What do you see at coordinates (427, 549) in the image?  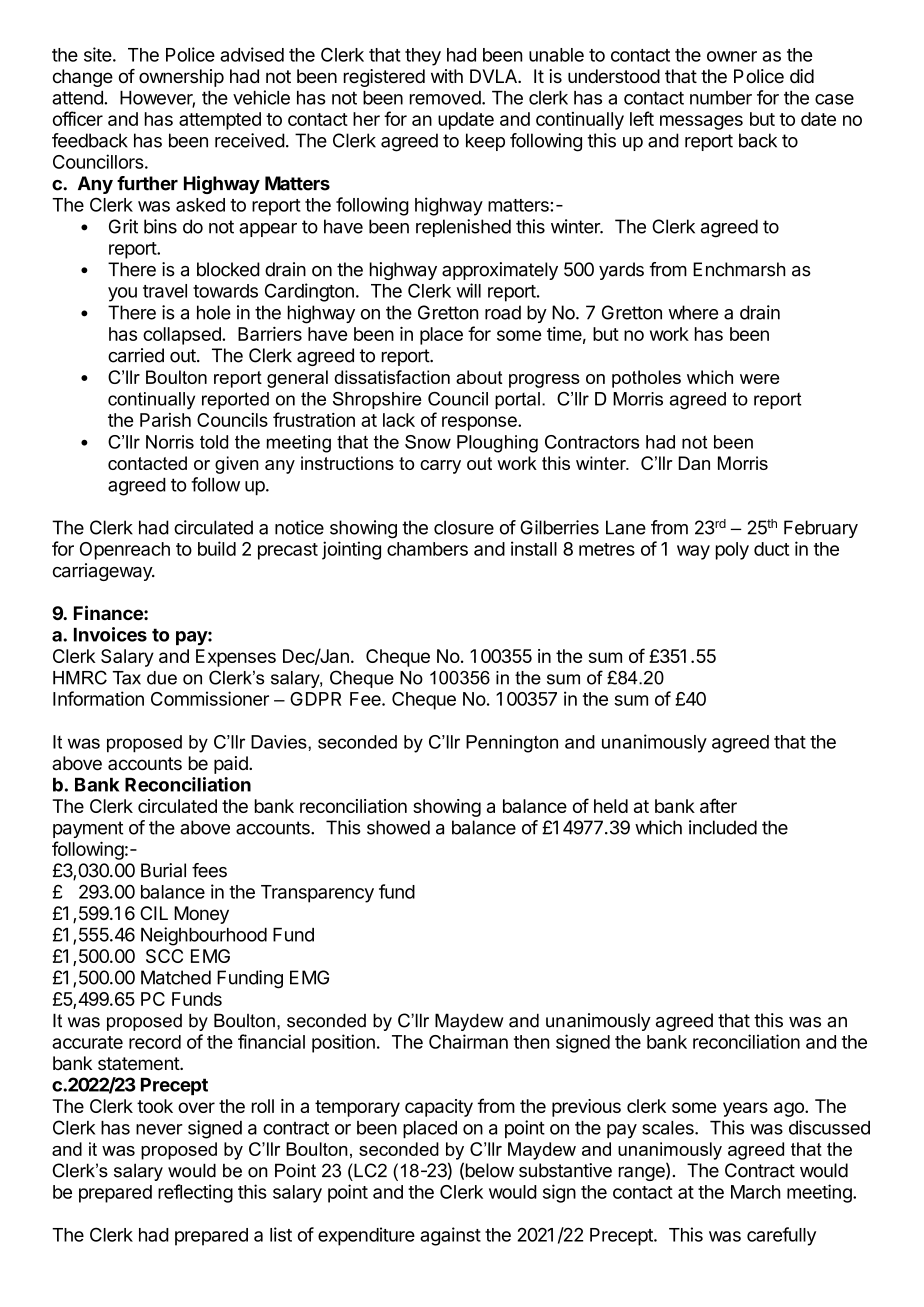 I see `chambers` at bounding box center [427, 549].
